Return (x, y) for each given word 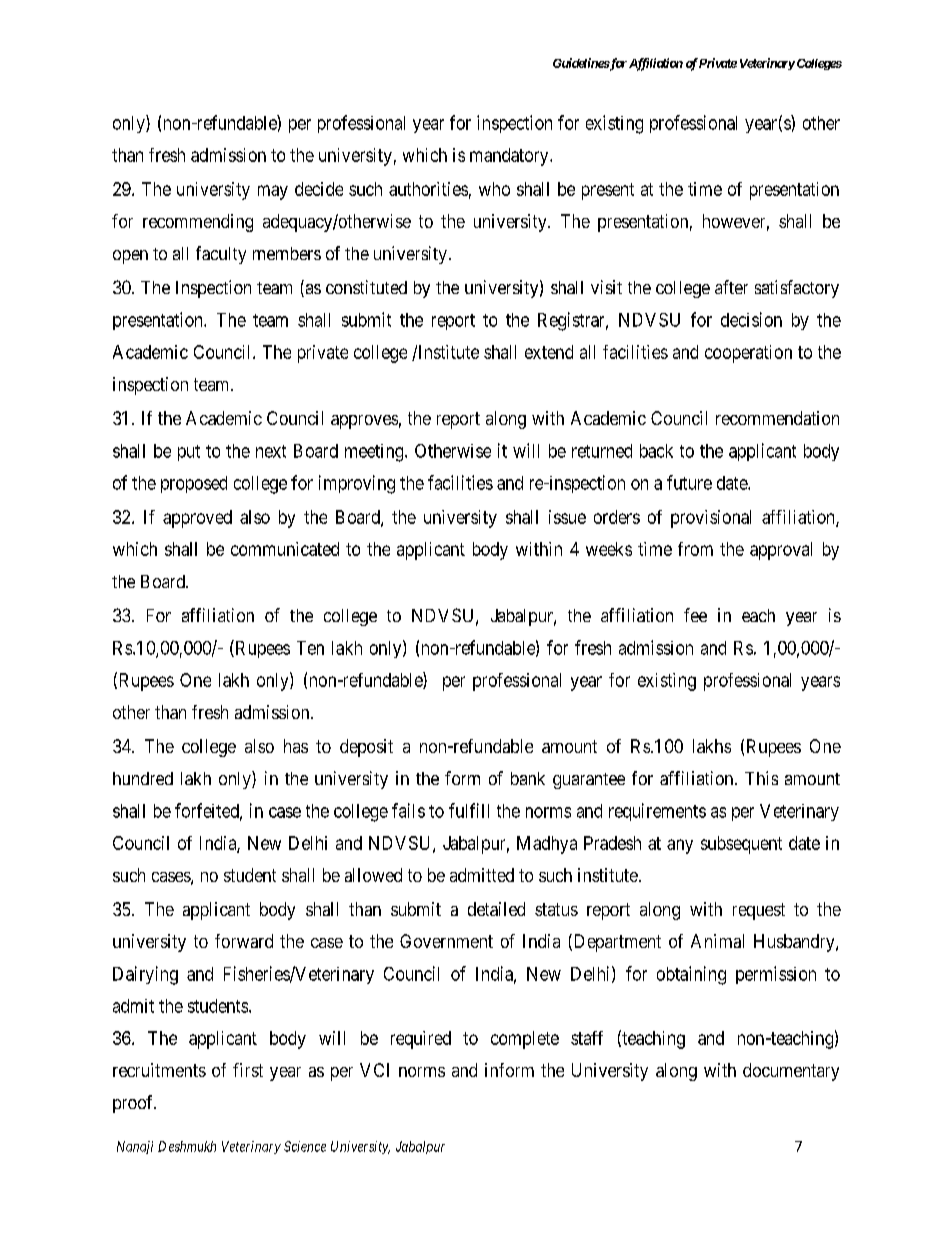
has (296, 746)
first (248, 1070)
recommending (198, 223)
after (731, 287)
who (494, 189)
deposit (366, 748)
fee (695, 615)
